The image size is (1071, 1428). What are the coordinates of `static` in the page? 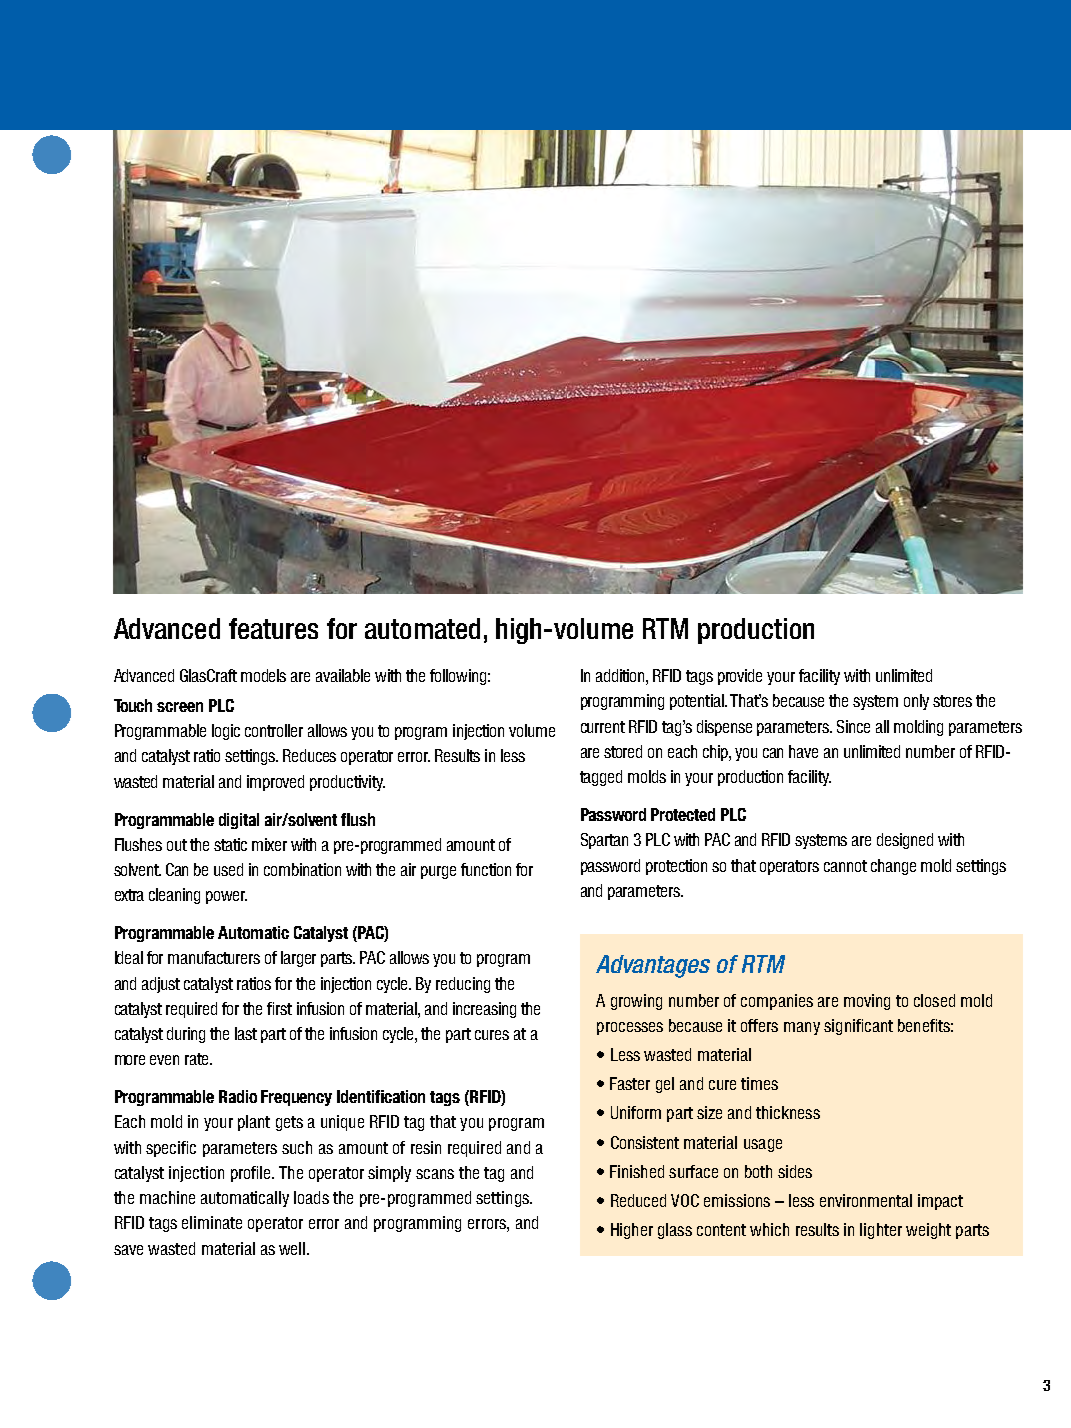 It's located at (230, 844).
